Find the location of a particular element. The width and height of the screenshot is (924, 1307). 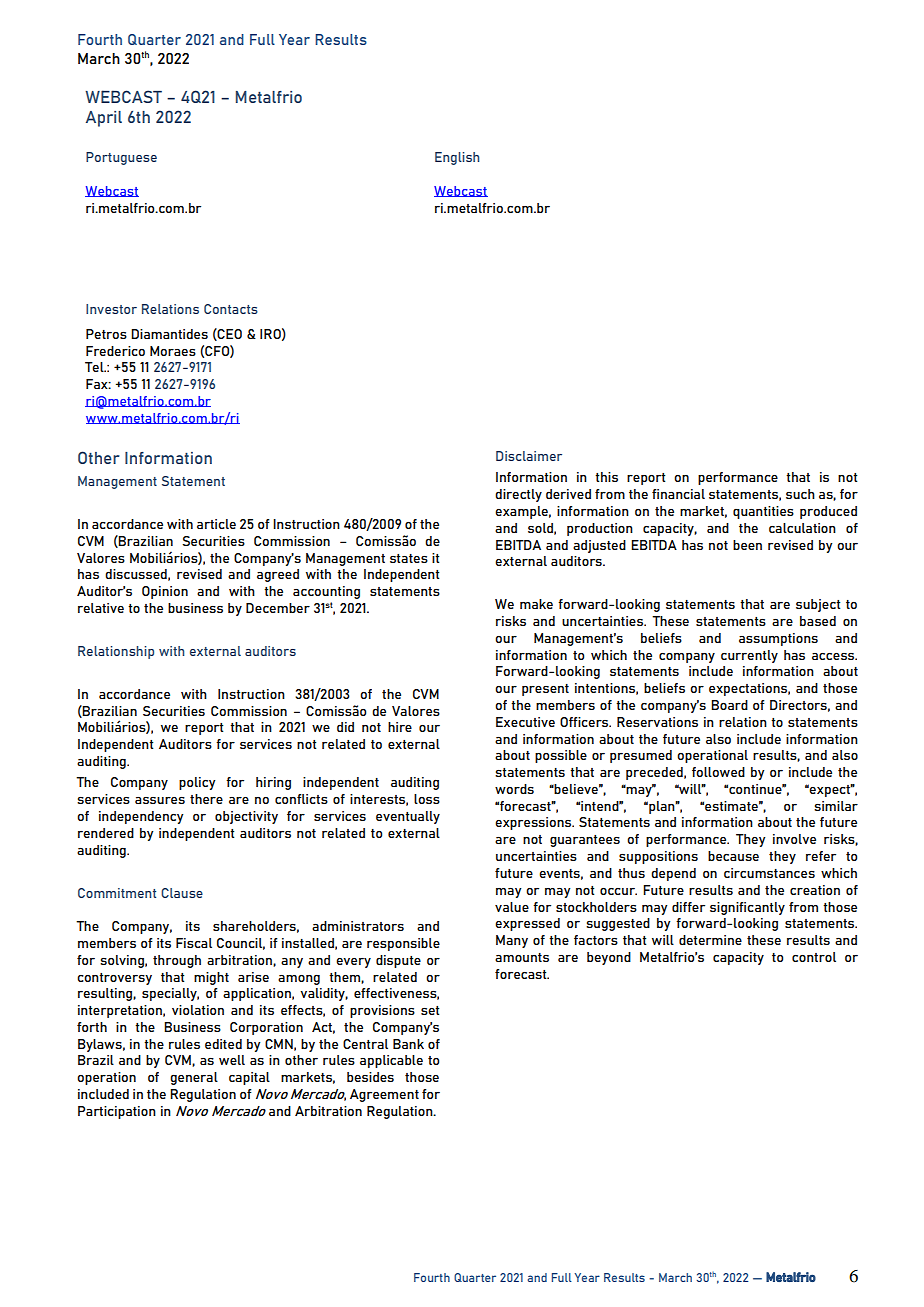

make is located at coordinates (536, 604).
